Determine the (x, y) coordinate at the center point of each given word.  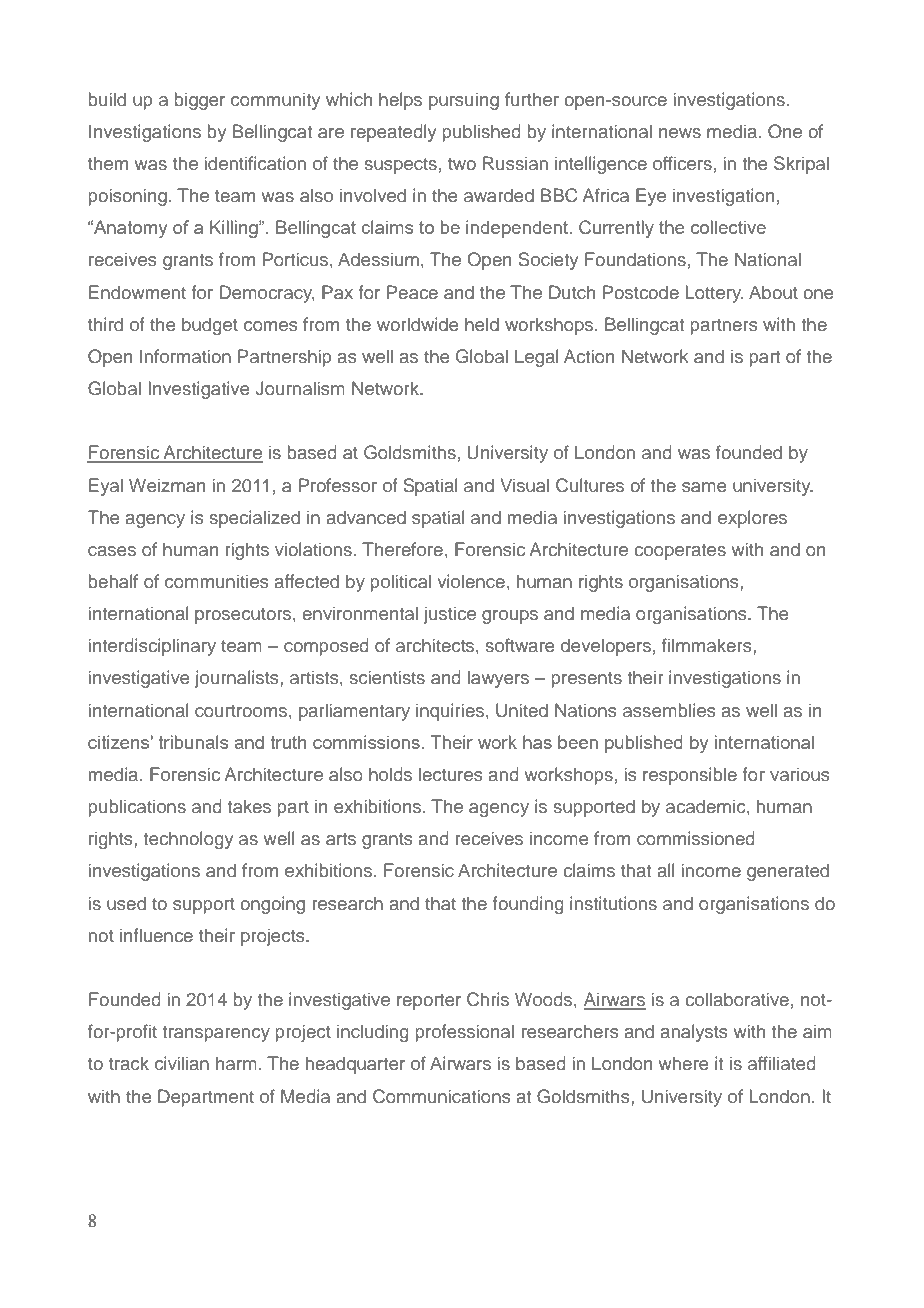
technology (188, 840)
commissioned (696, 838)
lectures (451, 774)
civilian (182, 1063)
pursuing (464, 101)
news (680, 133)
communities (217, 581)
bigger (199, 101)
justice (450, 615)
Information (185, 356)
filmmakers (708, 645)
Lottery (714, 294)
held (482, 324)
